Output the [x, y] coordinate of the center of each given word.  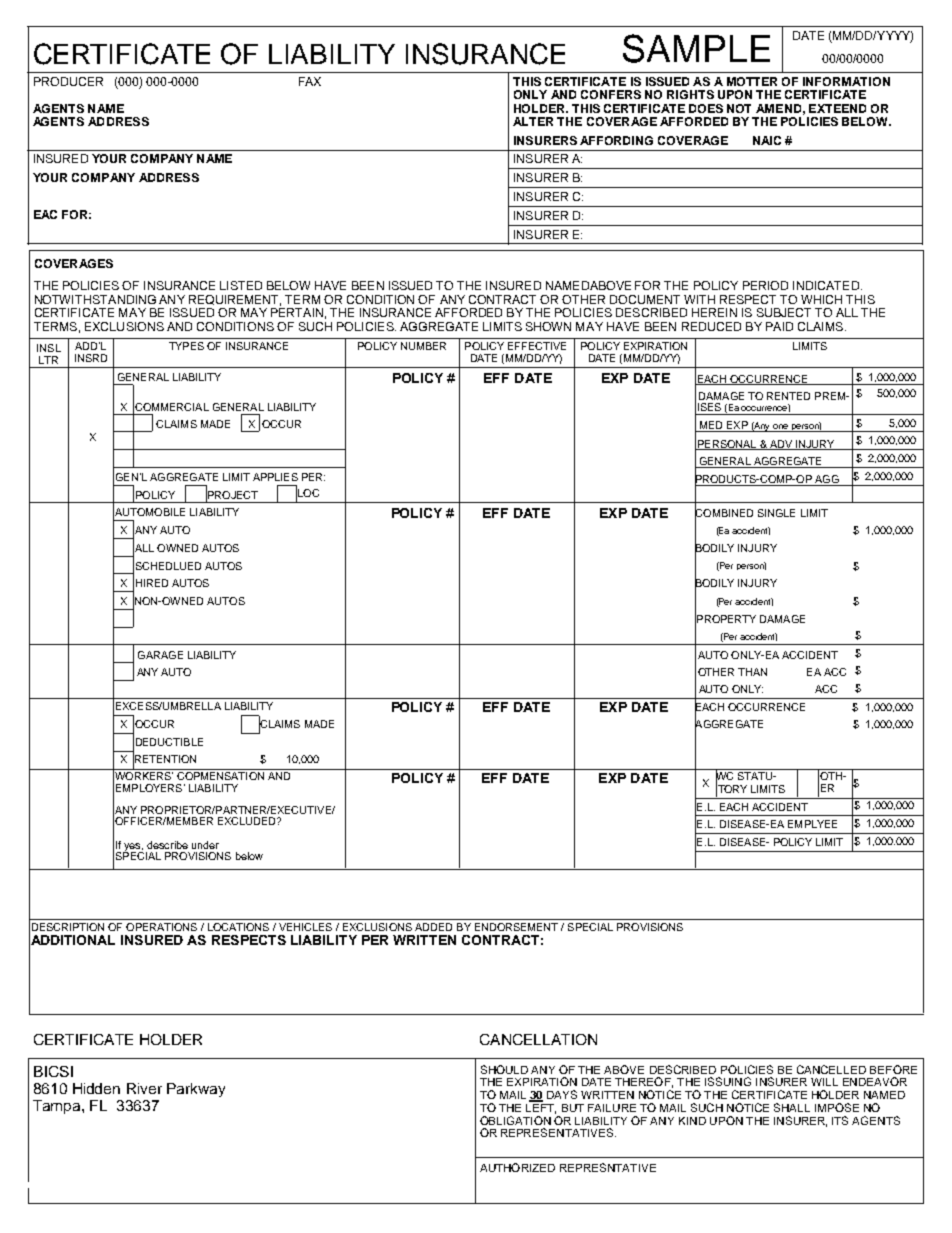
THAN [752, 672]
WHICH [821, 299]
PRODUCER [68, 81]
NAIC [767, 140]
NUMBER [423, 346]
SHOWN [548, 326]
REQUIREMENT [235, 300]
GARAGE [160, 655]
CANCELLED [831, 1069]
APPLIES [275, 477]
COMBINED [724, 513]
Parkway [196, 1090]
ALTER [533, 121]
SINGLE [776, 513]
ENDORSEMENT [516, 927]
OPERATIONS [161, 927]
